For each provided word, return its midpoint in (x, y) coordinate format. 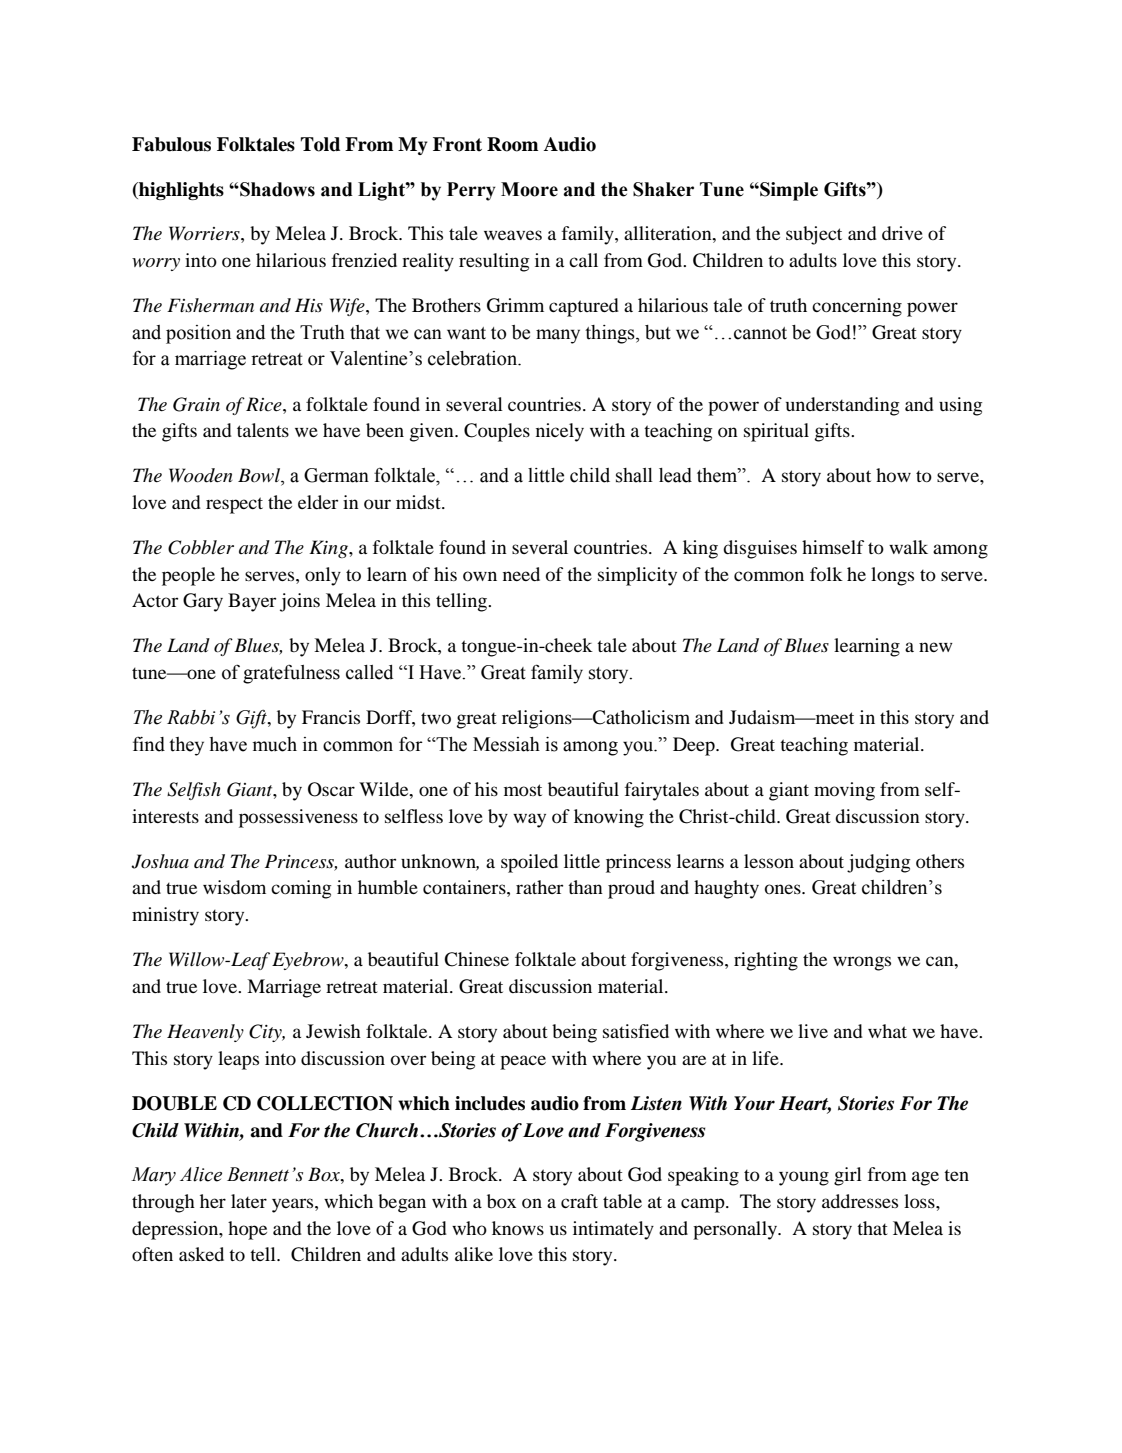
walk (908, 547)
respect (234, 505)
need (521, 574)
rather (539, 887)
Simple (788, 191)
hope (247, 1230)
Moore (529, 189)
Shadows (276, 189)
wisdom (234, 887)
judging (878, 863)
